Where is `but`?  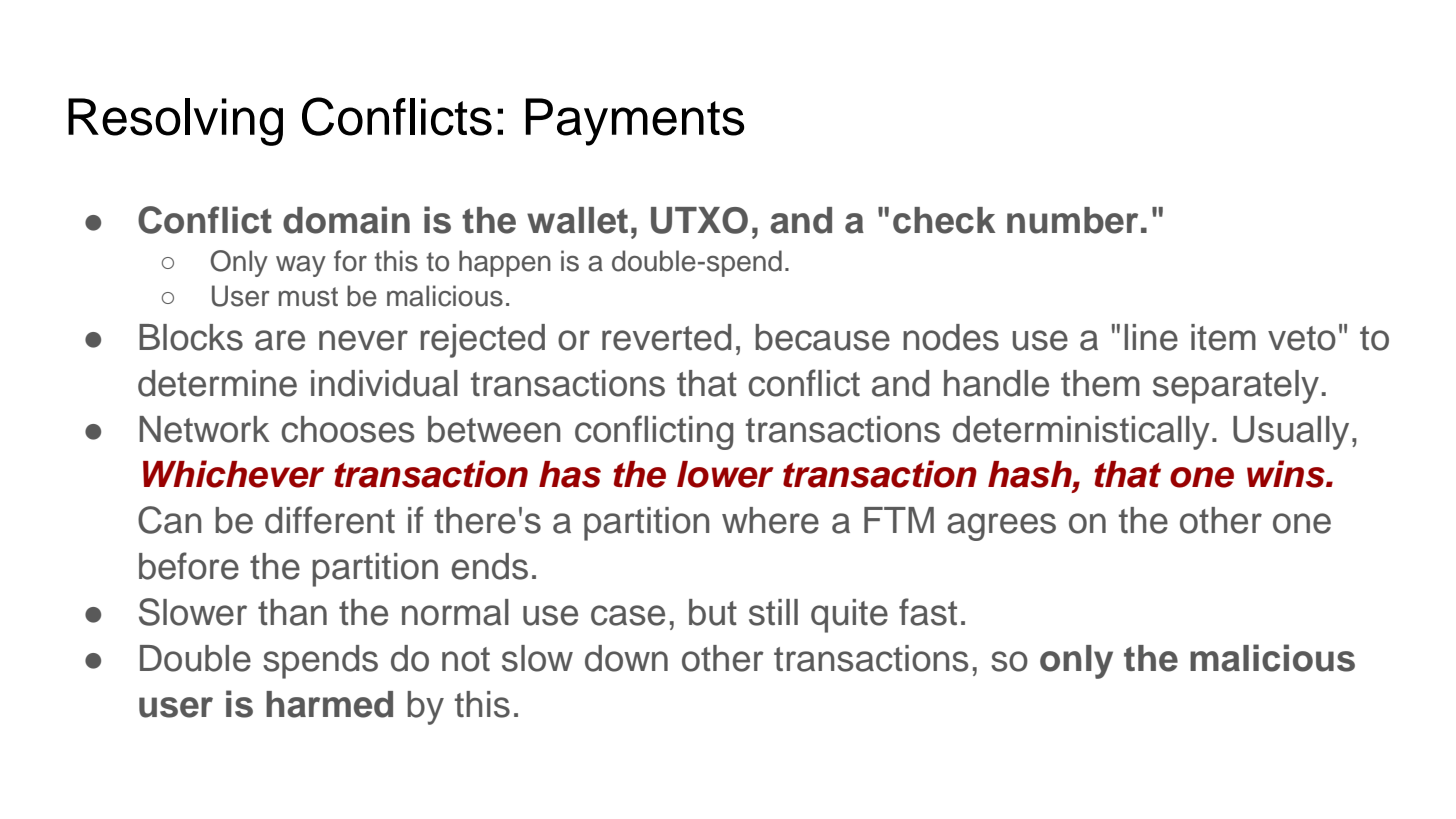 but is located at coordinates (713, 612).
